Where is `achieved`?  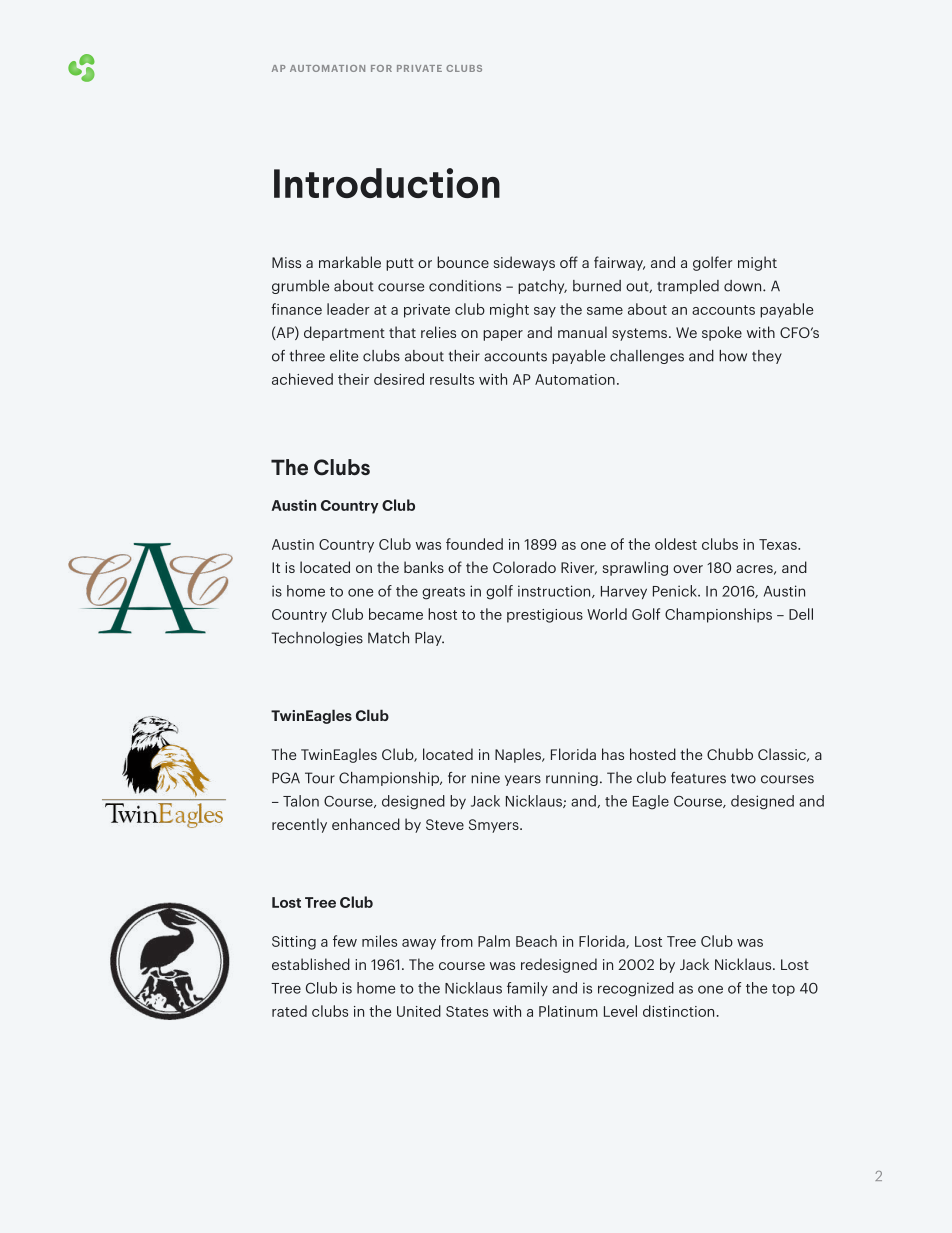 achieved is located at coordinates (302, 379).
